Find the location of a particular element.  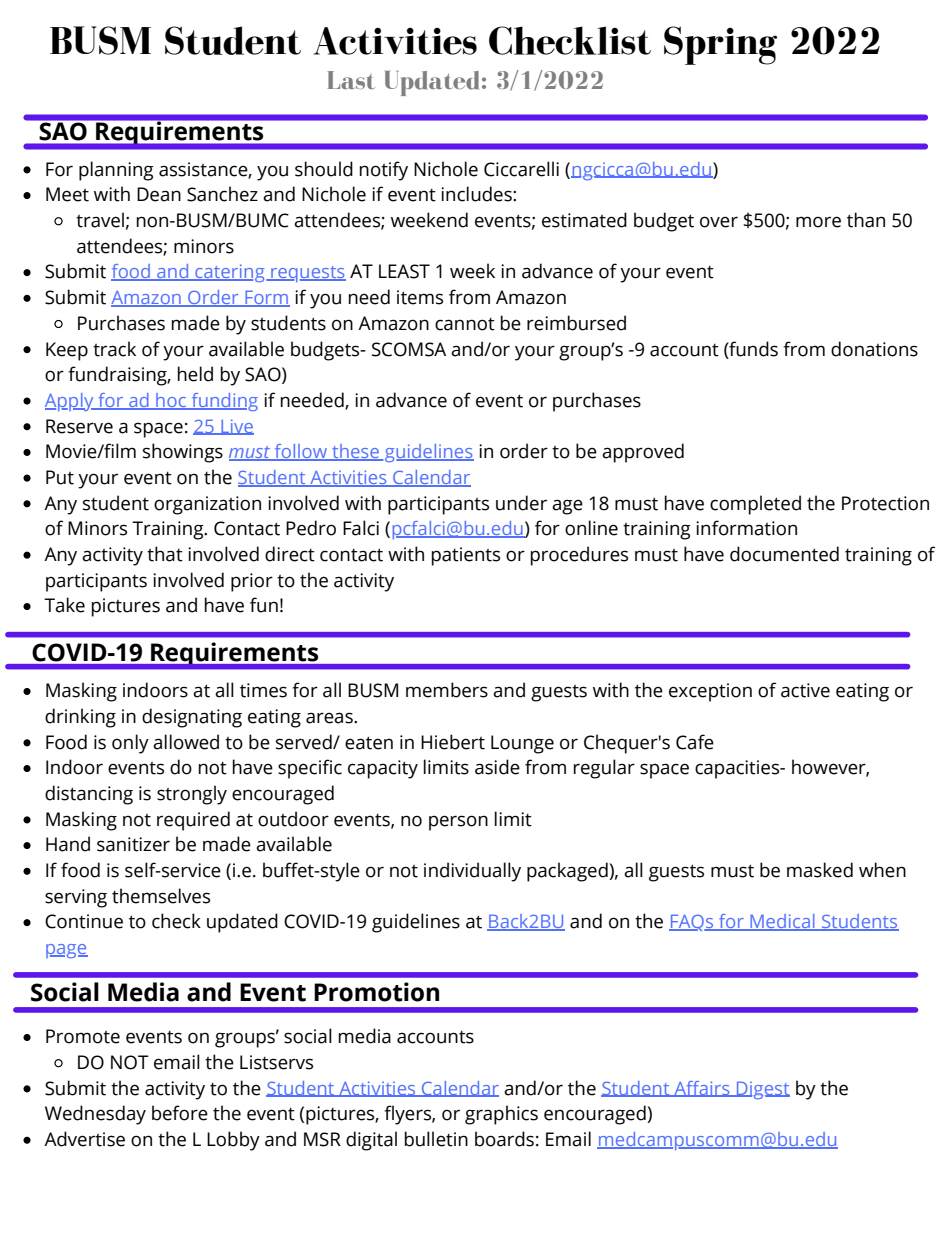

planning is located at coordinates (116, 171).
